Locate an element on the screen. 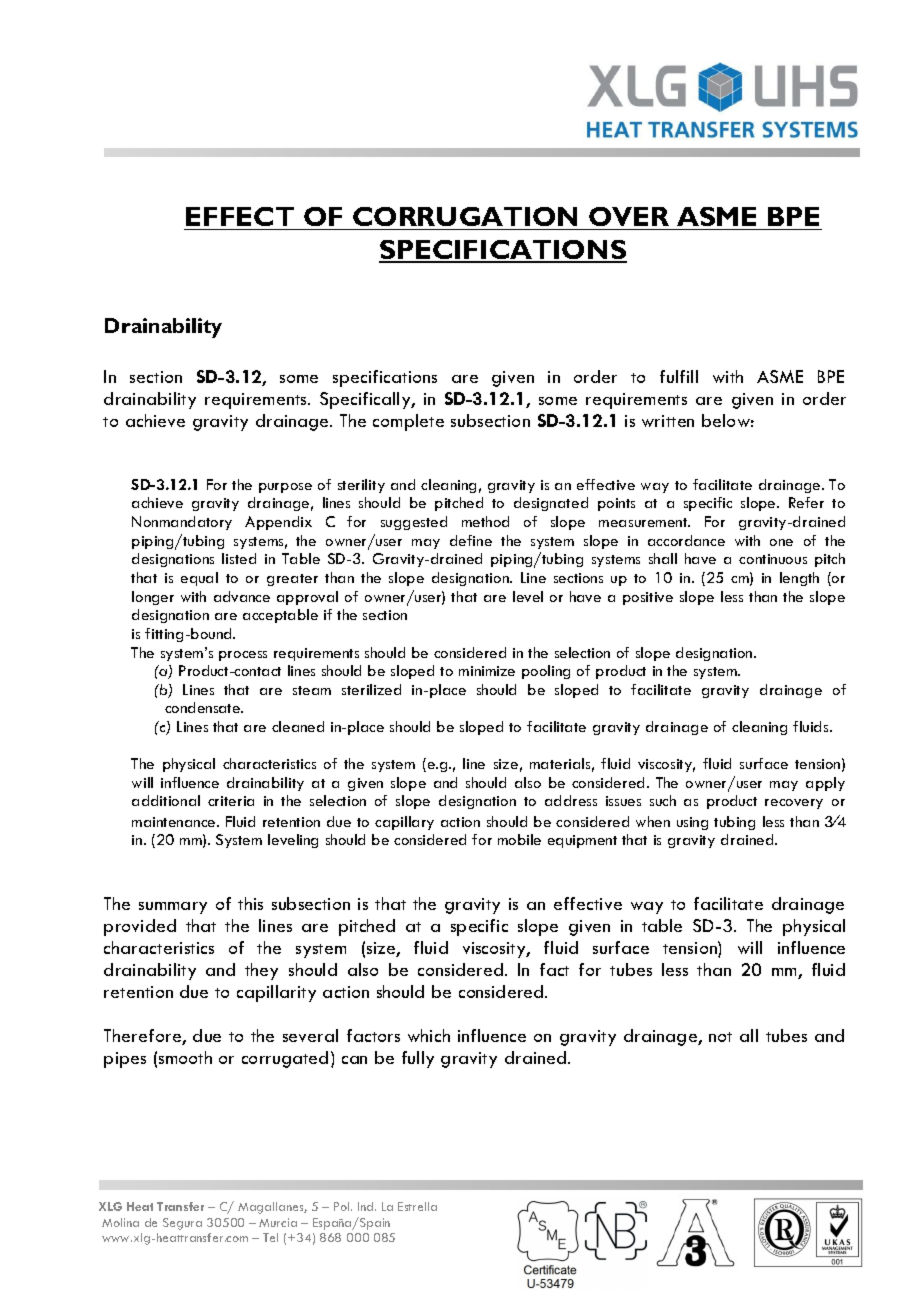 The width and height of the screenshot is (924, 1308). mobile is located at coordinates (519, 839).
